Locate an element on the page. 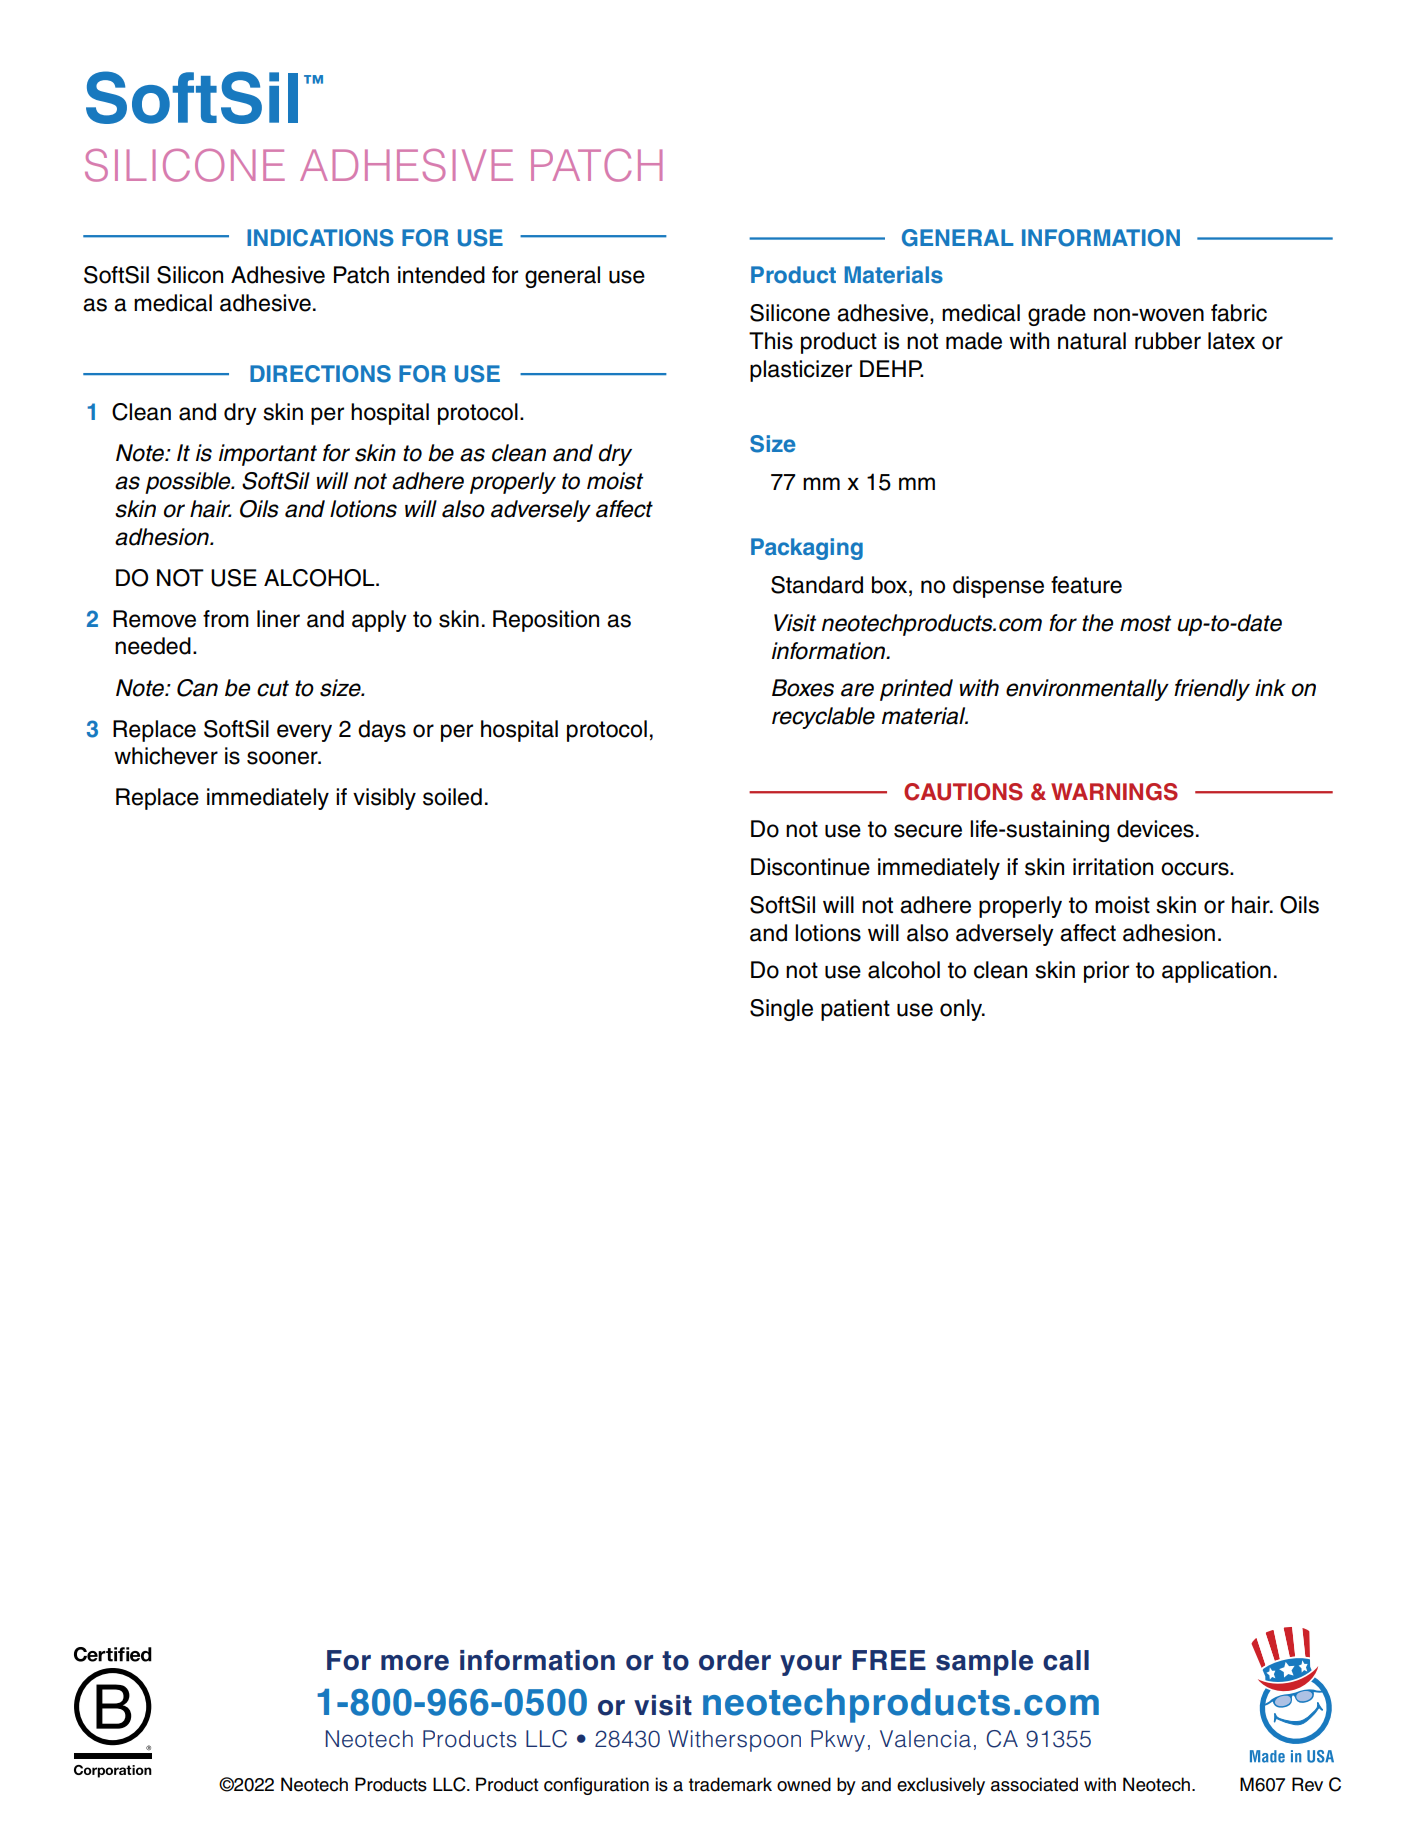 This page has width=1416, height=1832. Boxes is located at coordinates (803, 688).
